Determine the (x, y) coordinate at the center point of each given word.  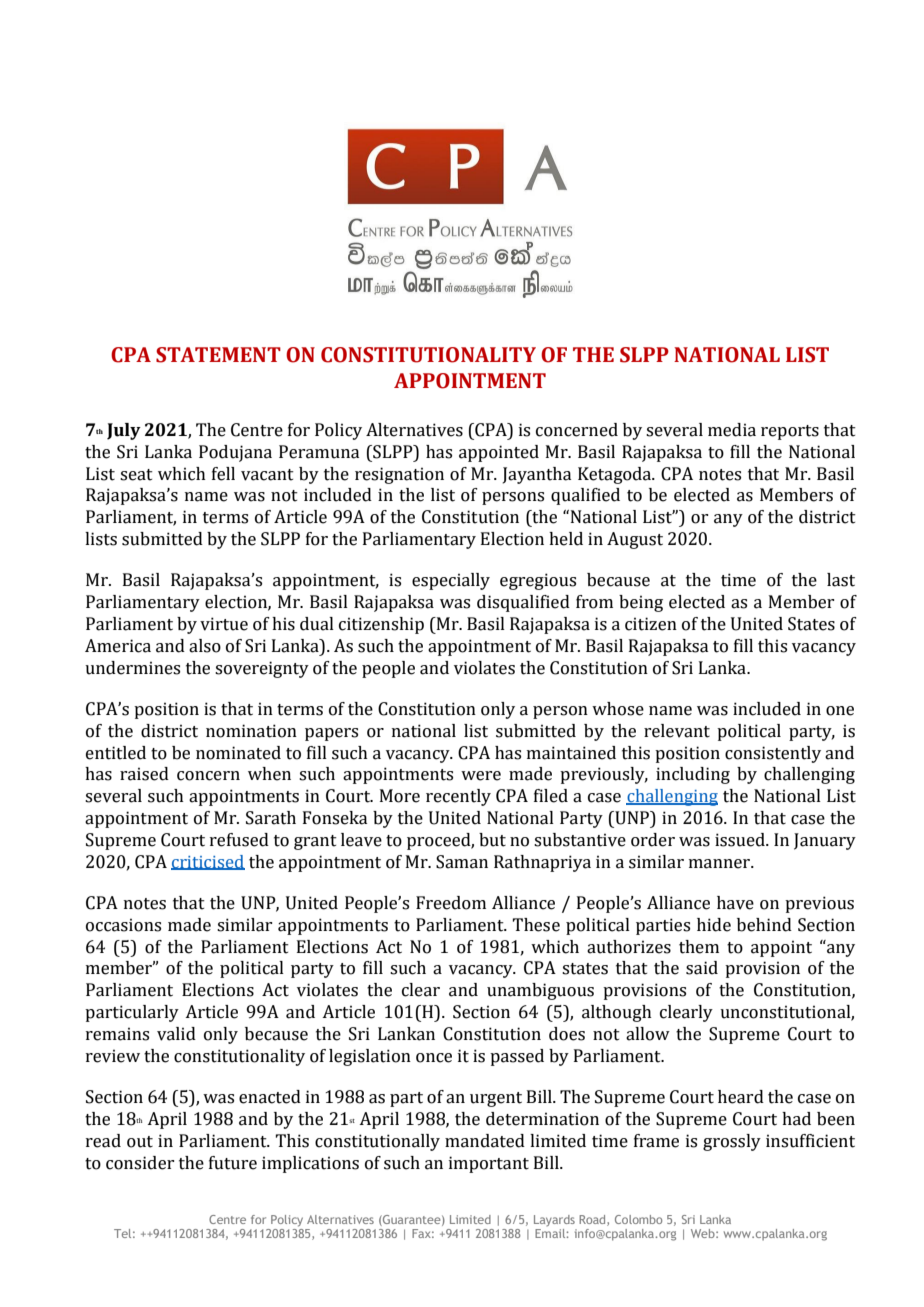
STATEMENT (218, 355)
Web (704, 1233)
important (489, 1164)
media (732, 430)
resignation (399, 475)
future (233, 1163)
